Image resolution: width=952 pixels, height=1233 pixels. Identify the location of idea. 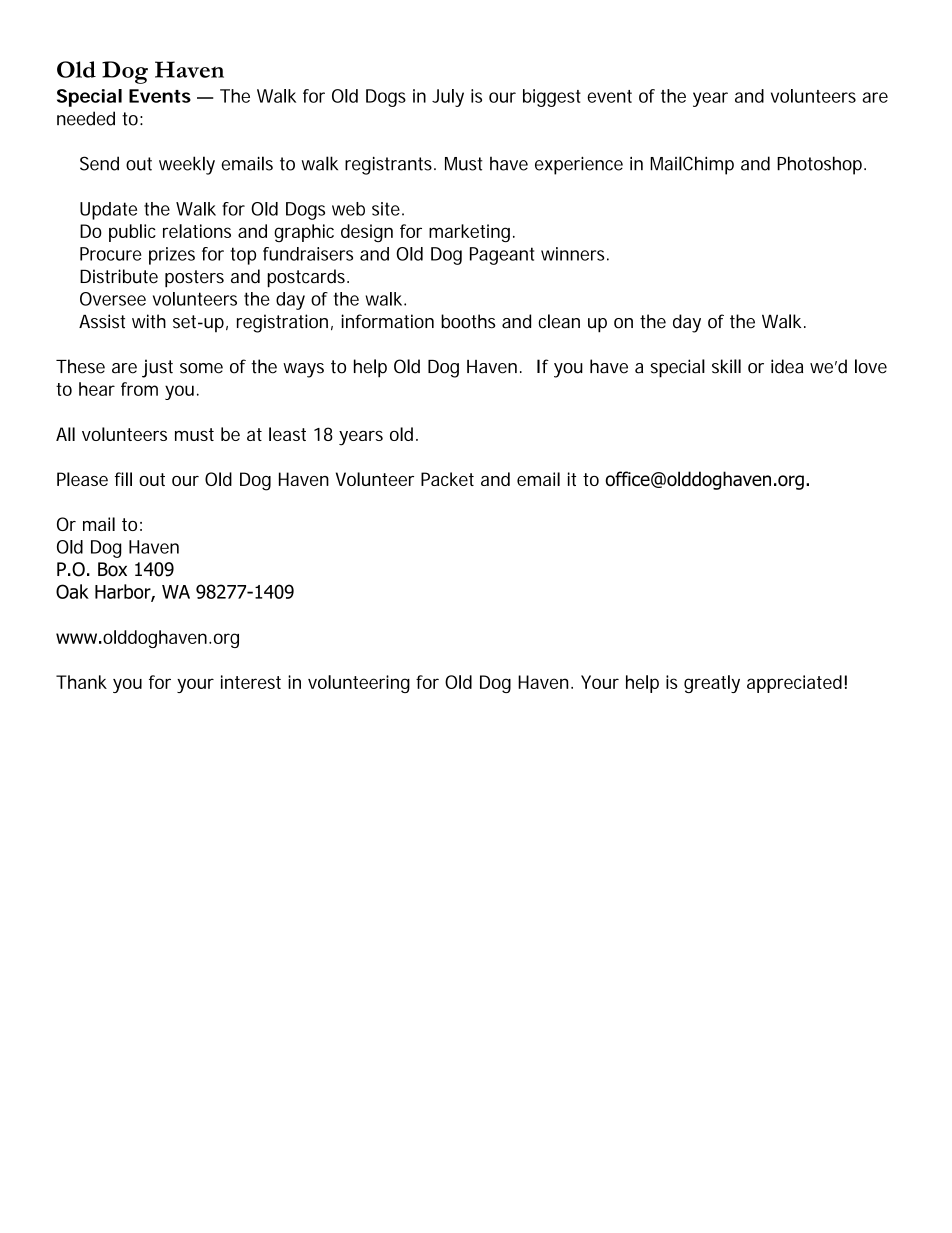
(787, 366).
